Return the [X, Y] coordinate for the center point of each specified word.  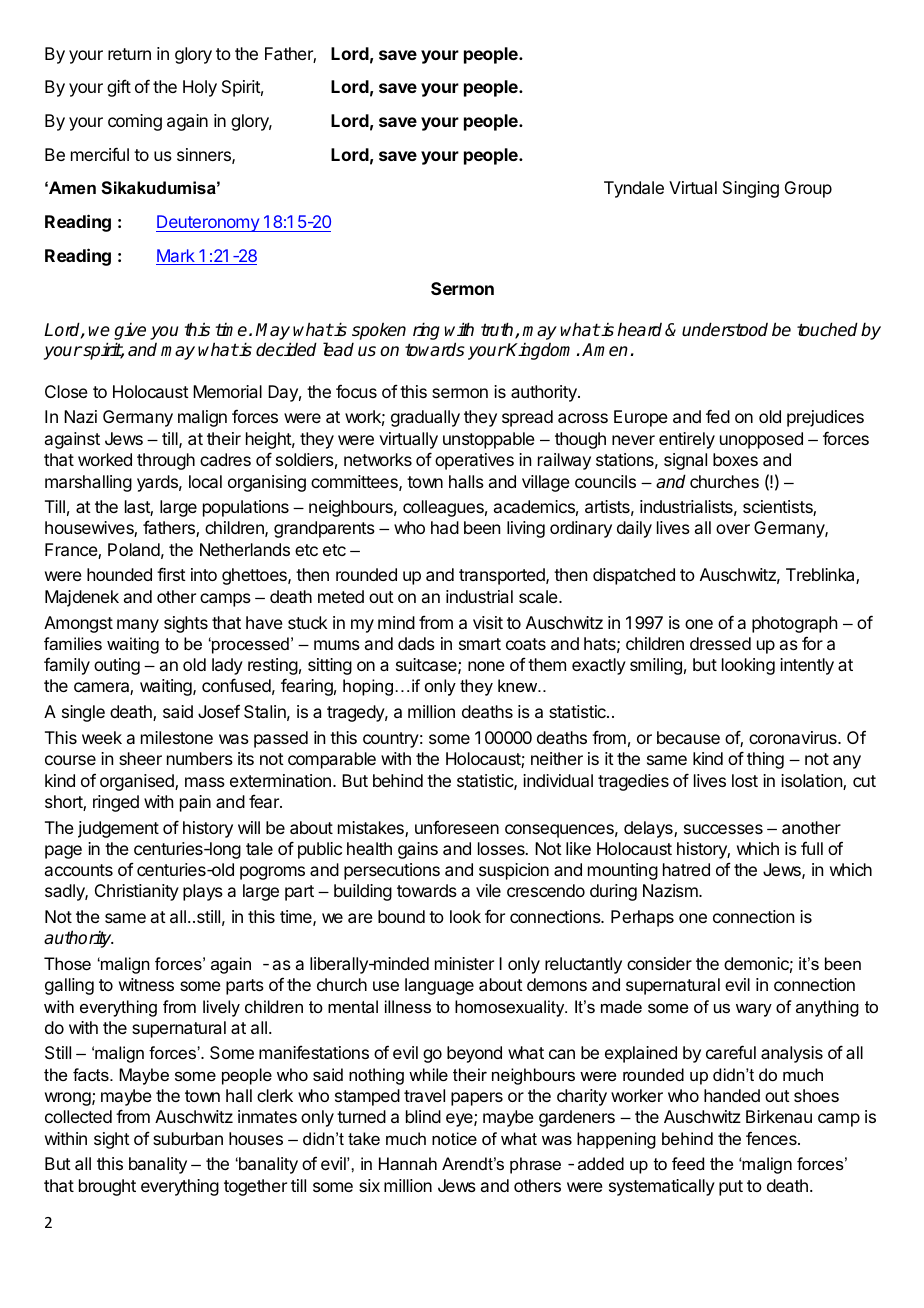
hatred [686, 869]
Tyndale [634, 189]
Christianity [137, 892]
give [130, 333]
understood [725, 329]
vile [488, 890]
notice [454, 1138]
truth [498, 330]
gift [119, 88]
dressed [720, 643]
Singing [751, 189]
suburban [188, 1138]
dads [416, 643]
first [171, 574]
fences [772, 1138]
